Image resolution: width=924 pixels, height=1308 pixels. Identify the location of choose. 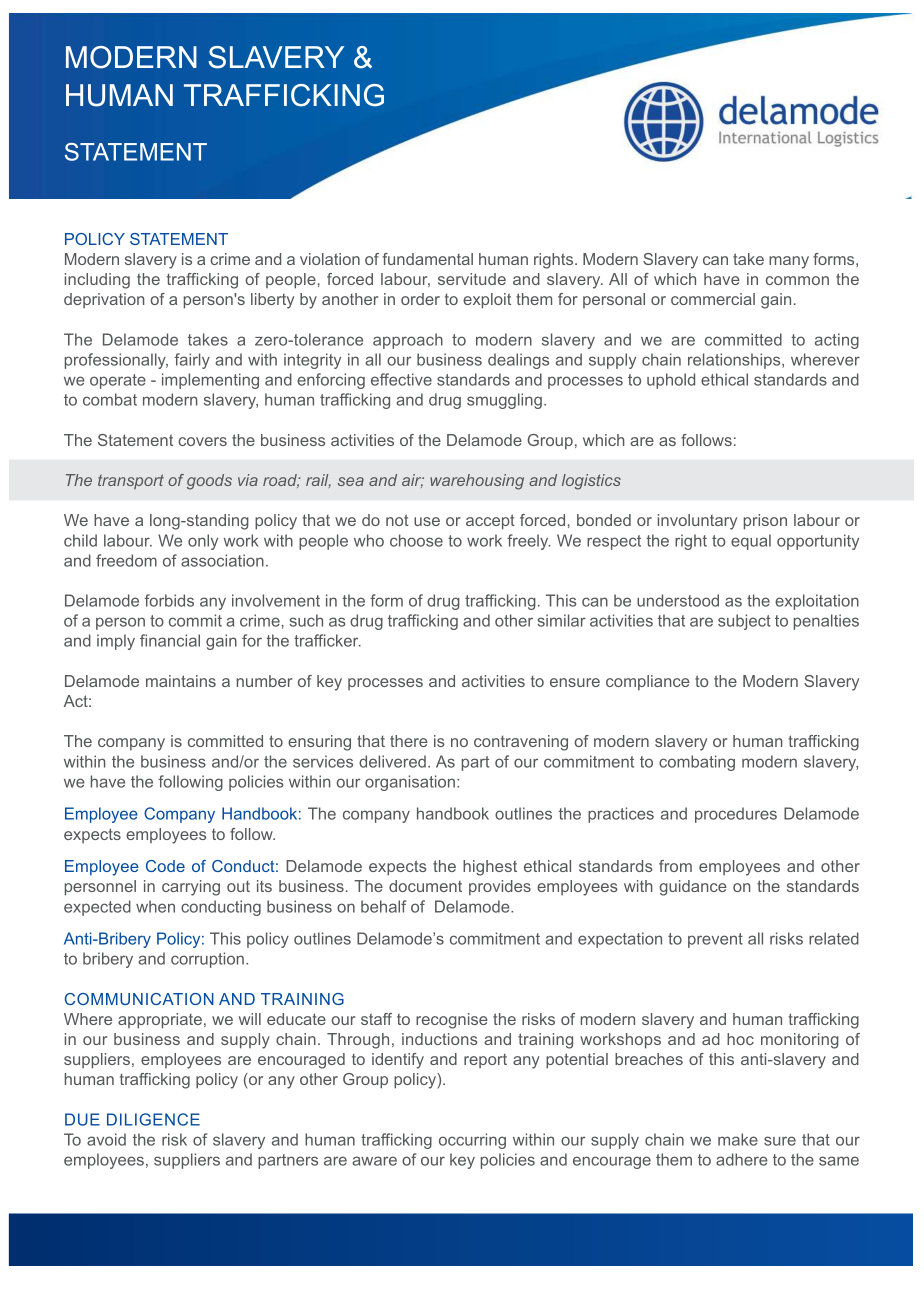
(416, 540).
